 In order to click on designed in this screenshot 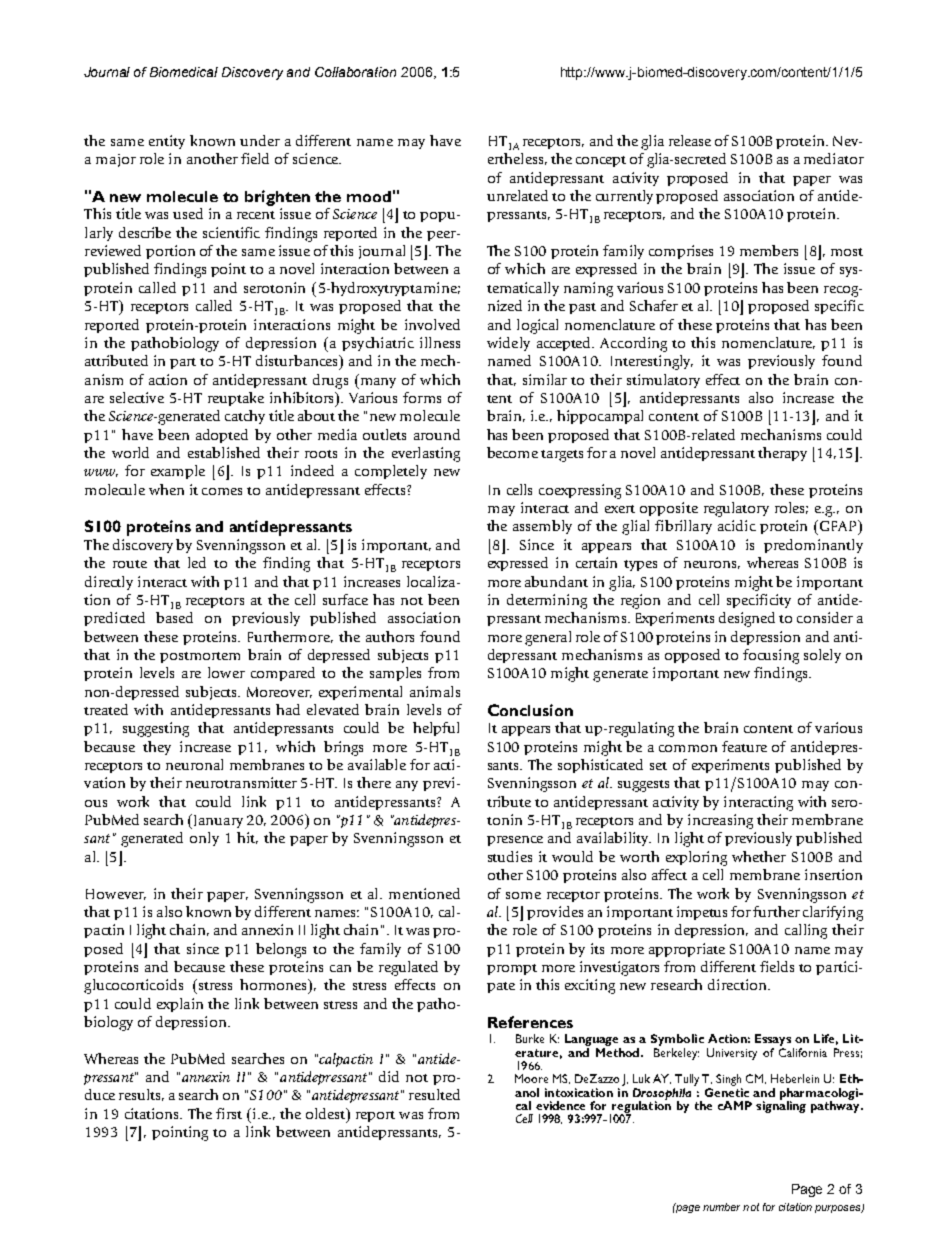, I will do `click(747, 619)`.
